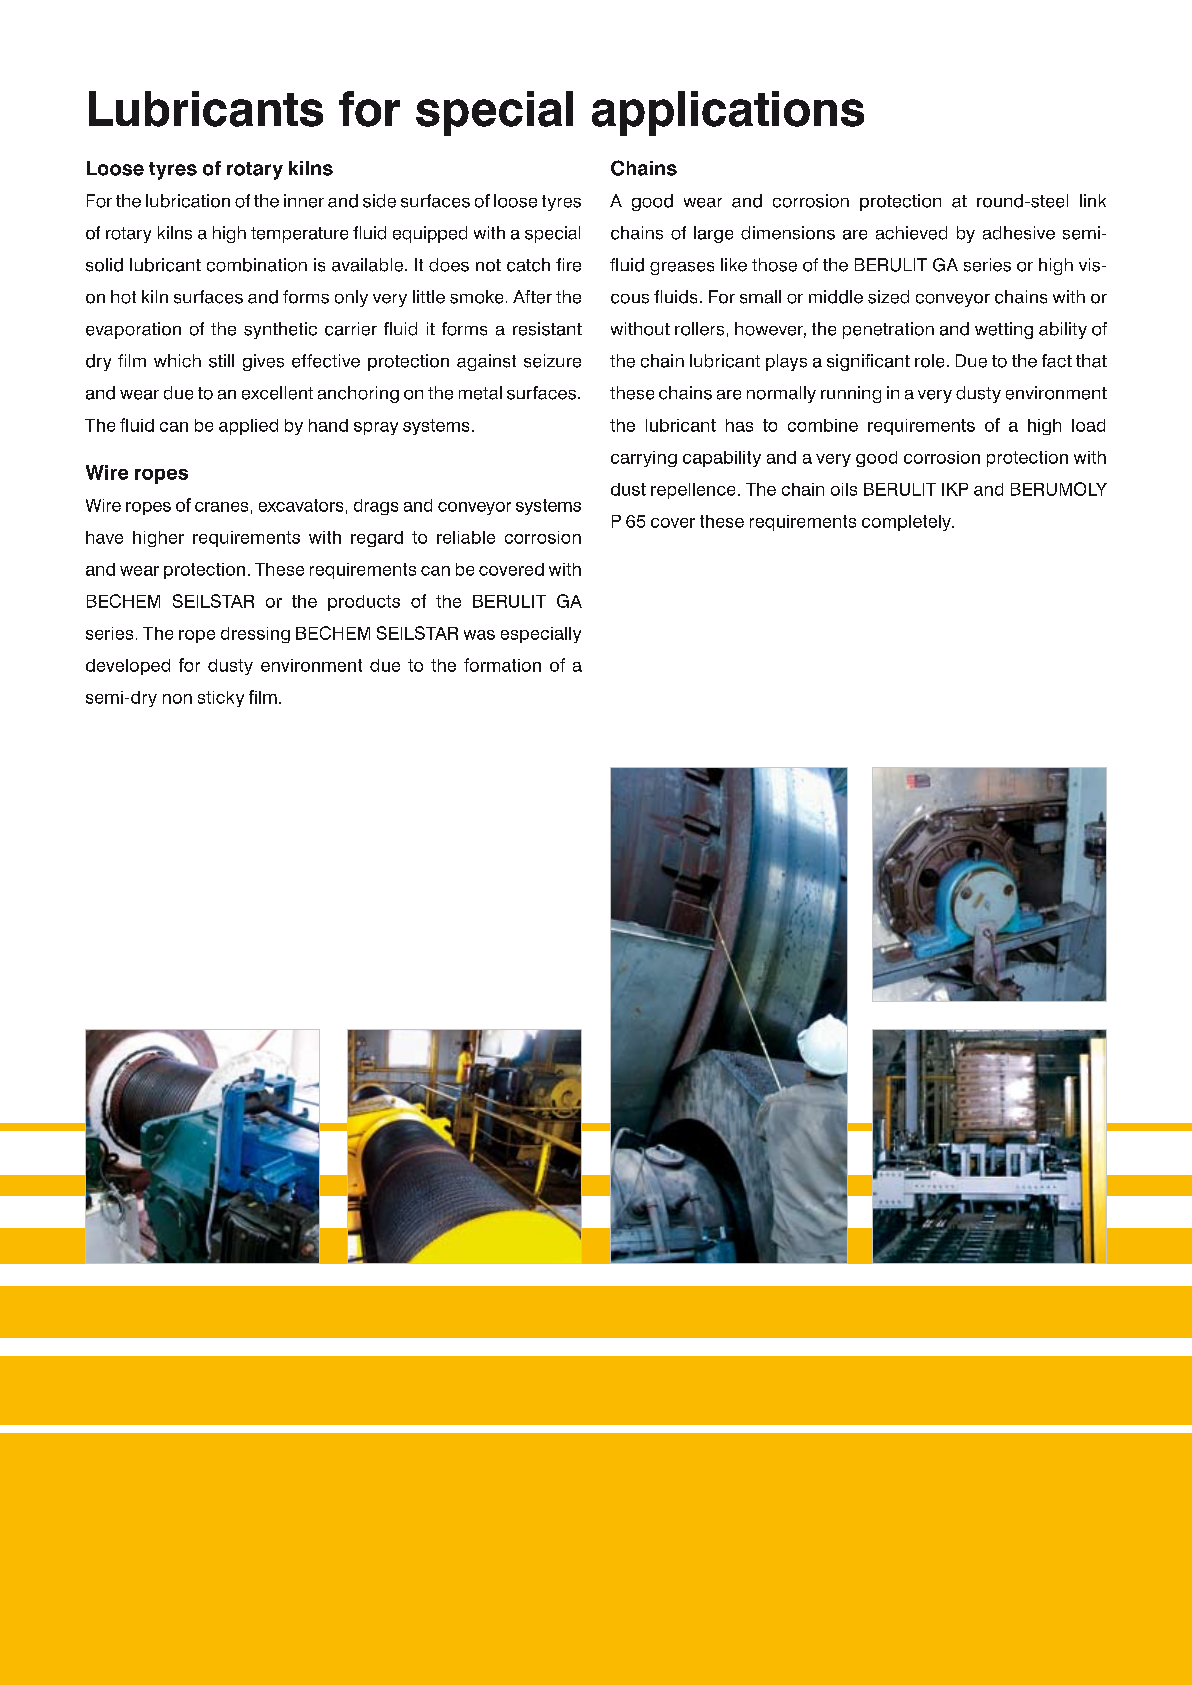 The image size is (1192, 1685). Describe the element at coordinates (1093, 200) in the page. I see `link` at that location.
